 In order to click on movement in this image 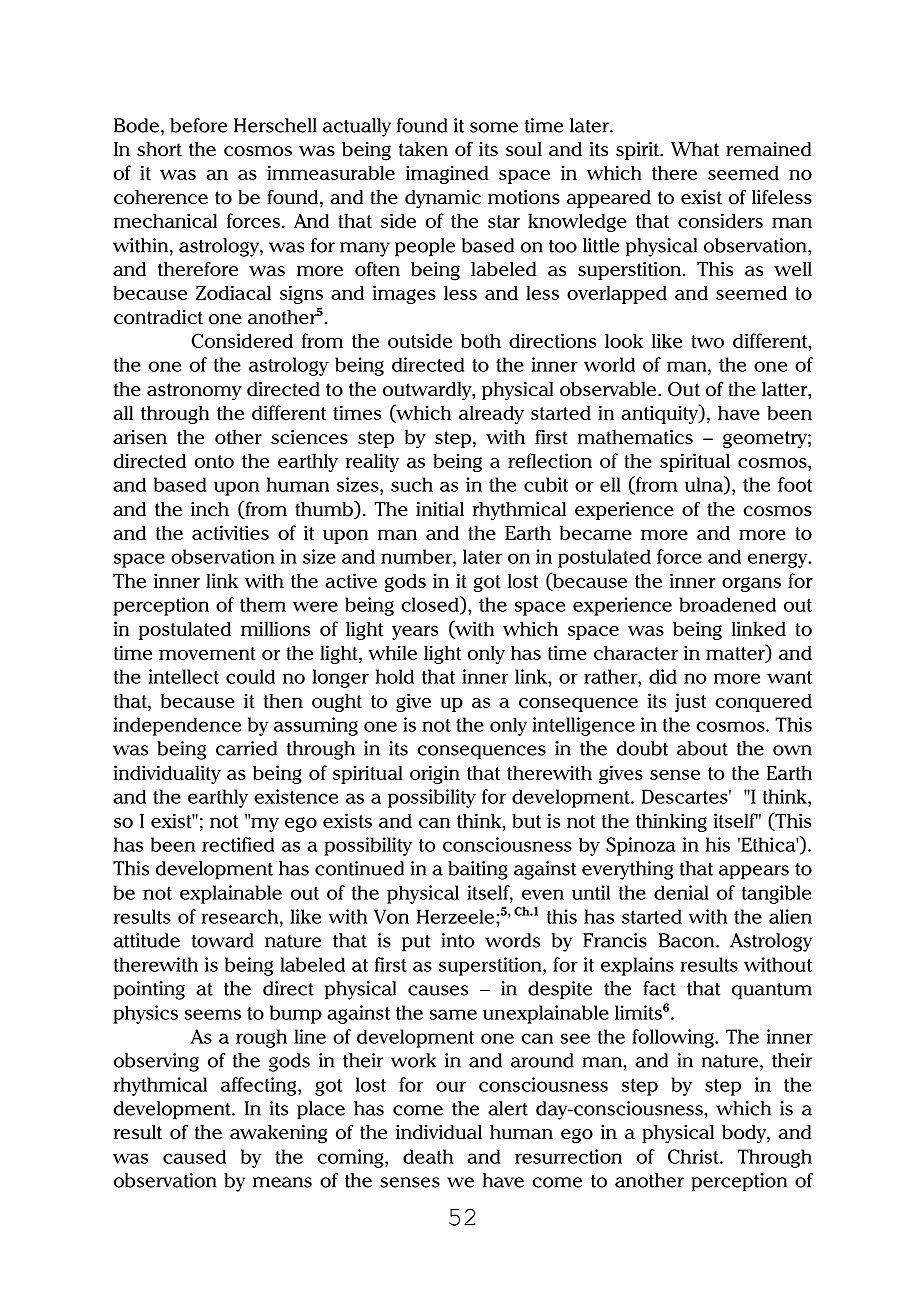, I will do `click(207, 653)`.
